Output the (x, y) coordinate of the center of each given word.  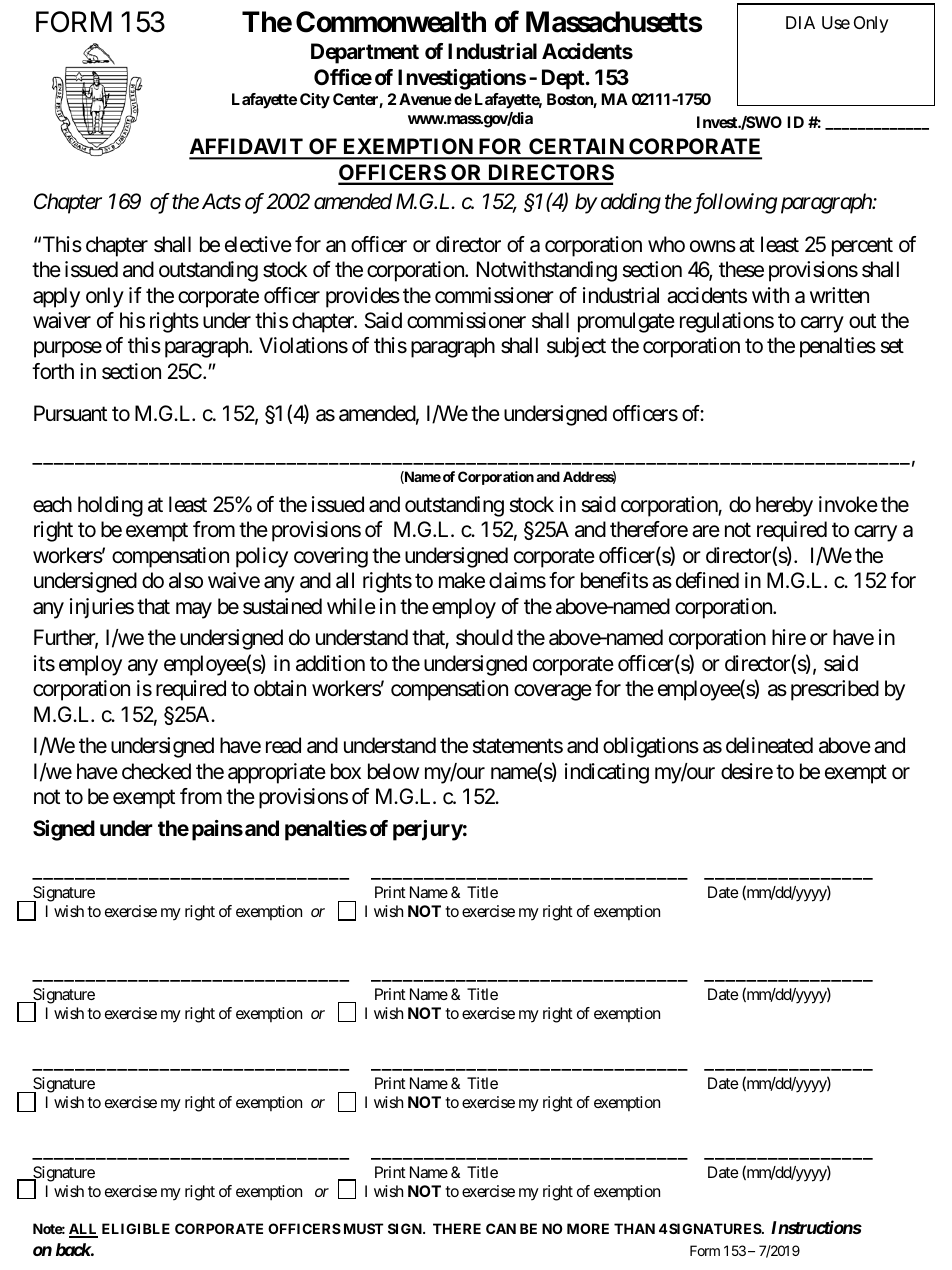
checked (156, 771)
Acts (221, 201)
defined (707, 580)
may (194, 610)
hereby (784, 506)
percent (862, 247)
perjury (428, 830)
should (484, 637)
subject (576, 347)
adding (631, 203)
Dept (564, 79)
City (315, 101)
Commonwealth (391, 22)
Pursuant (70, 413)
